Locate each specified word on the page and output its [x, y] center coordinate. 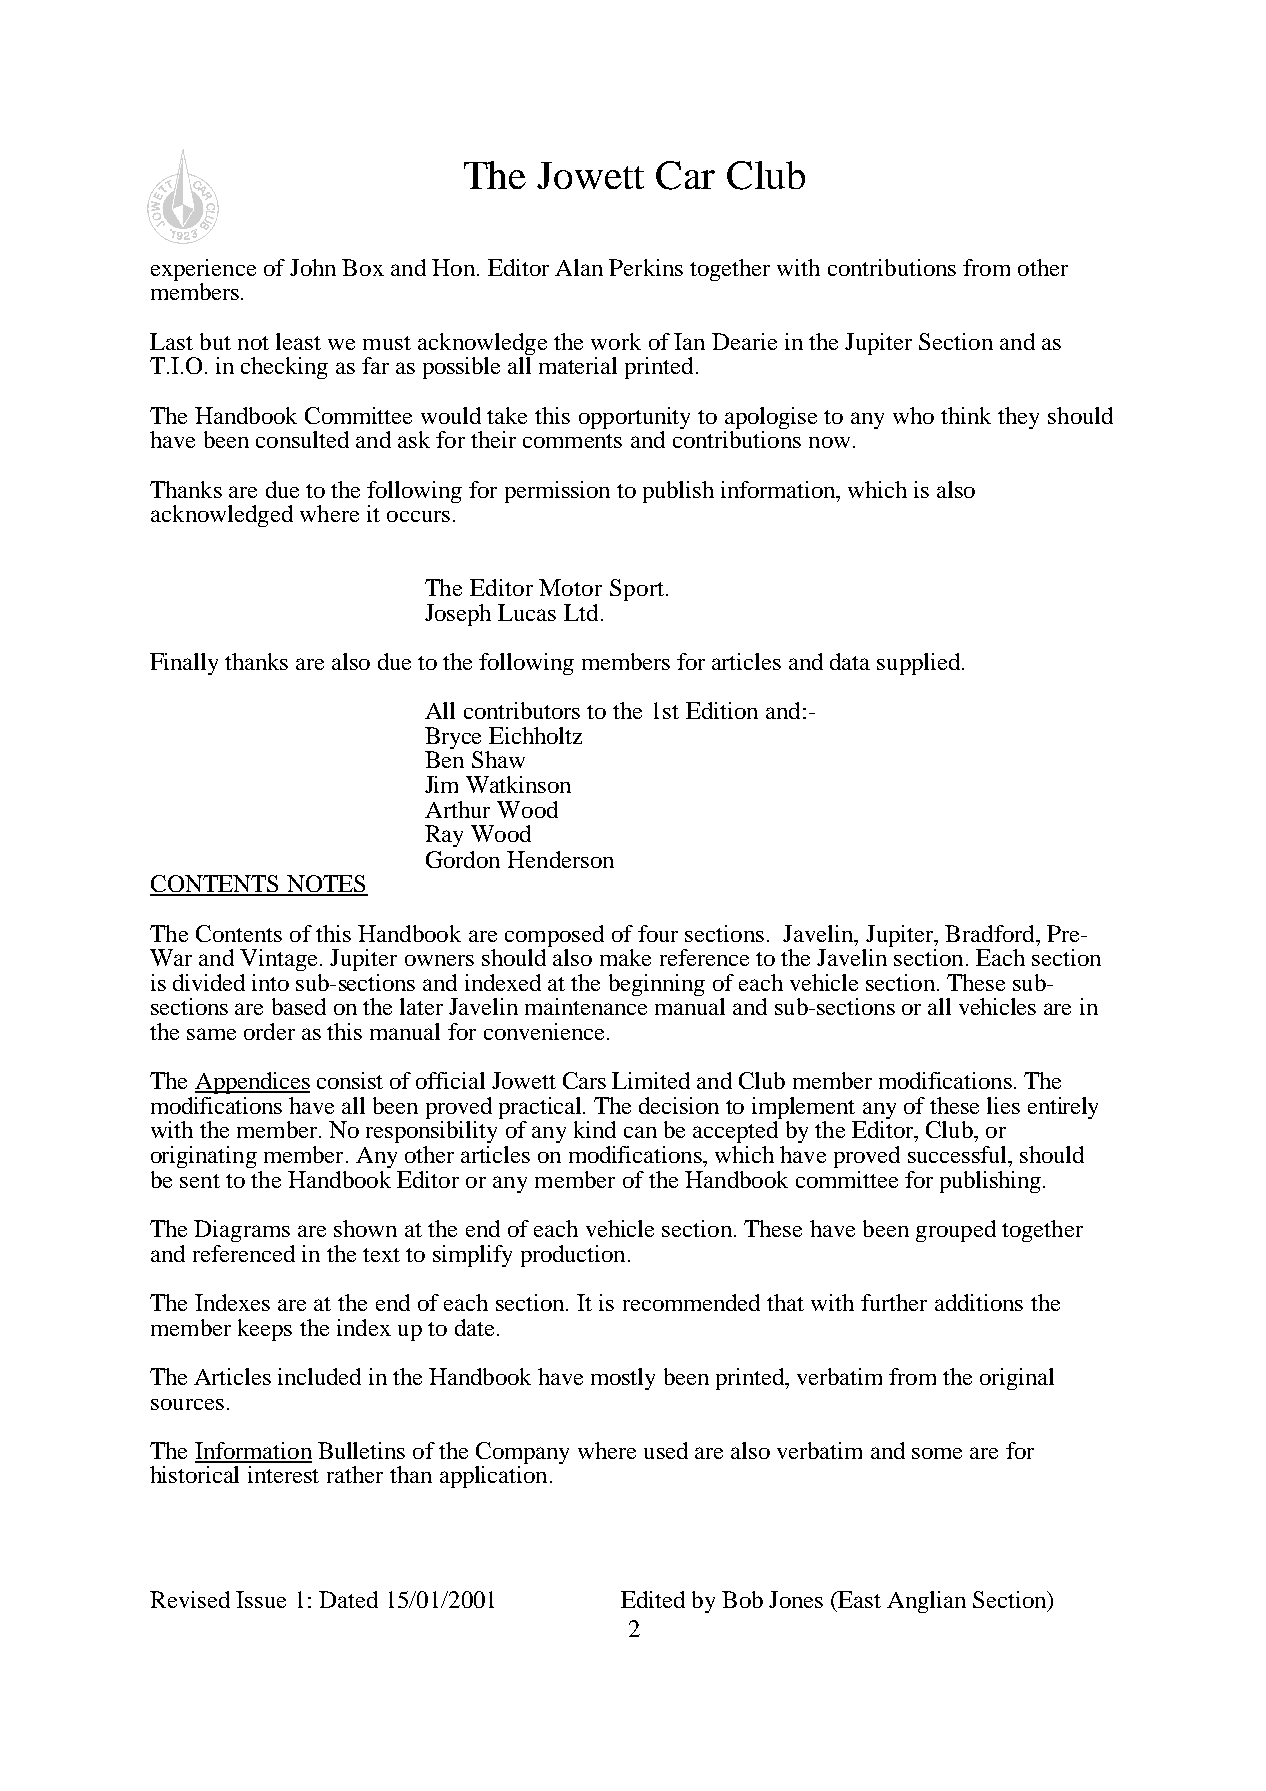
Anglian [926, 1602]
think [966, 415]
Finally [184, 664]
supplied [920, 664]
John [313, 267]
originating [204, 1157]
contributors [522, 710]
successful [958, 1154]
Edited [653, 1599]
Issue [261, 1599]
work [616, 341]
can [640, 1132]
